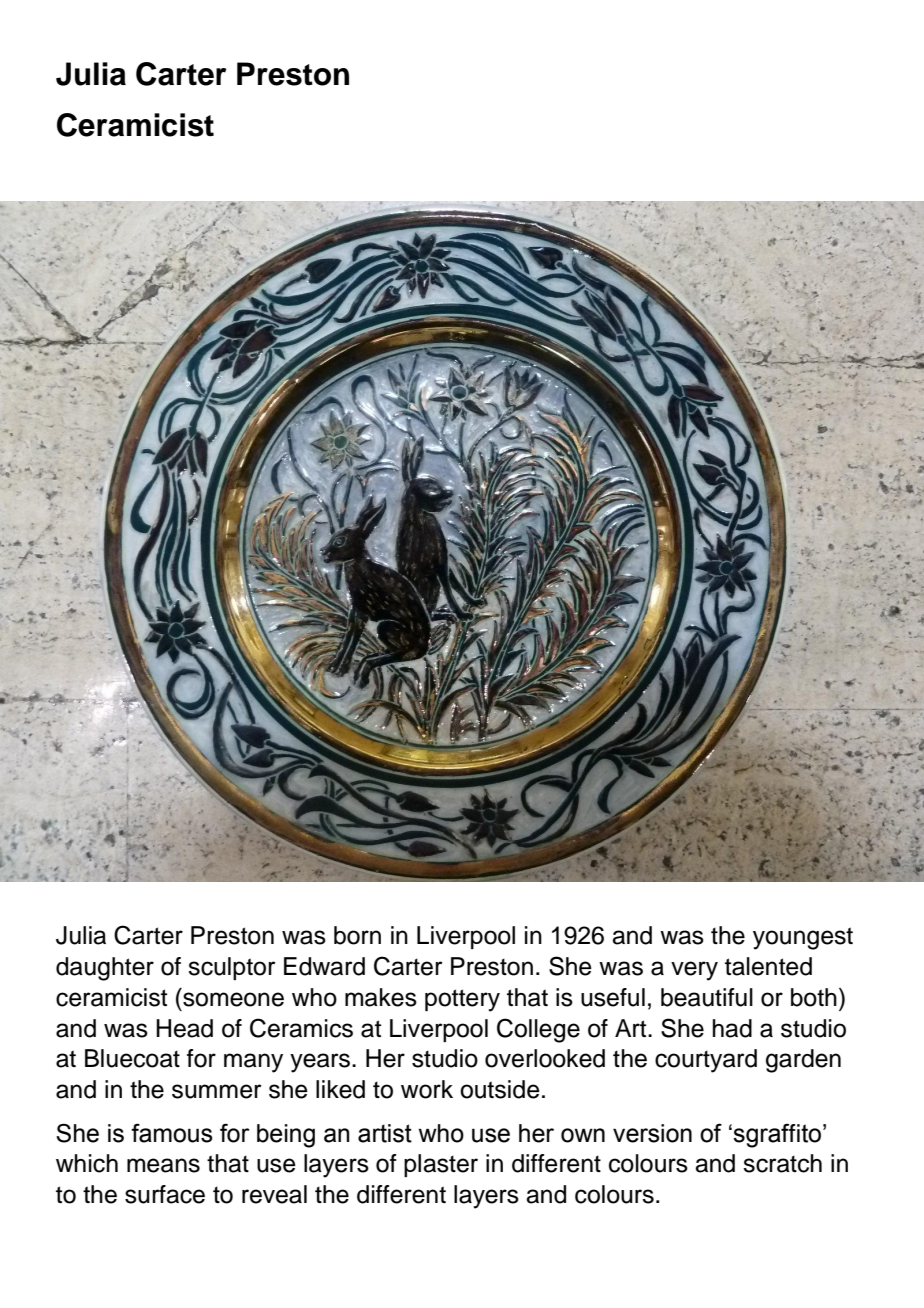  Describe the element at coordinates (165, 1194) in the screenshot. I see `surface` at that location.
